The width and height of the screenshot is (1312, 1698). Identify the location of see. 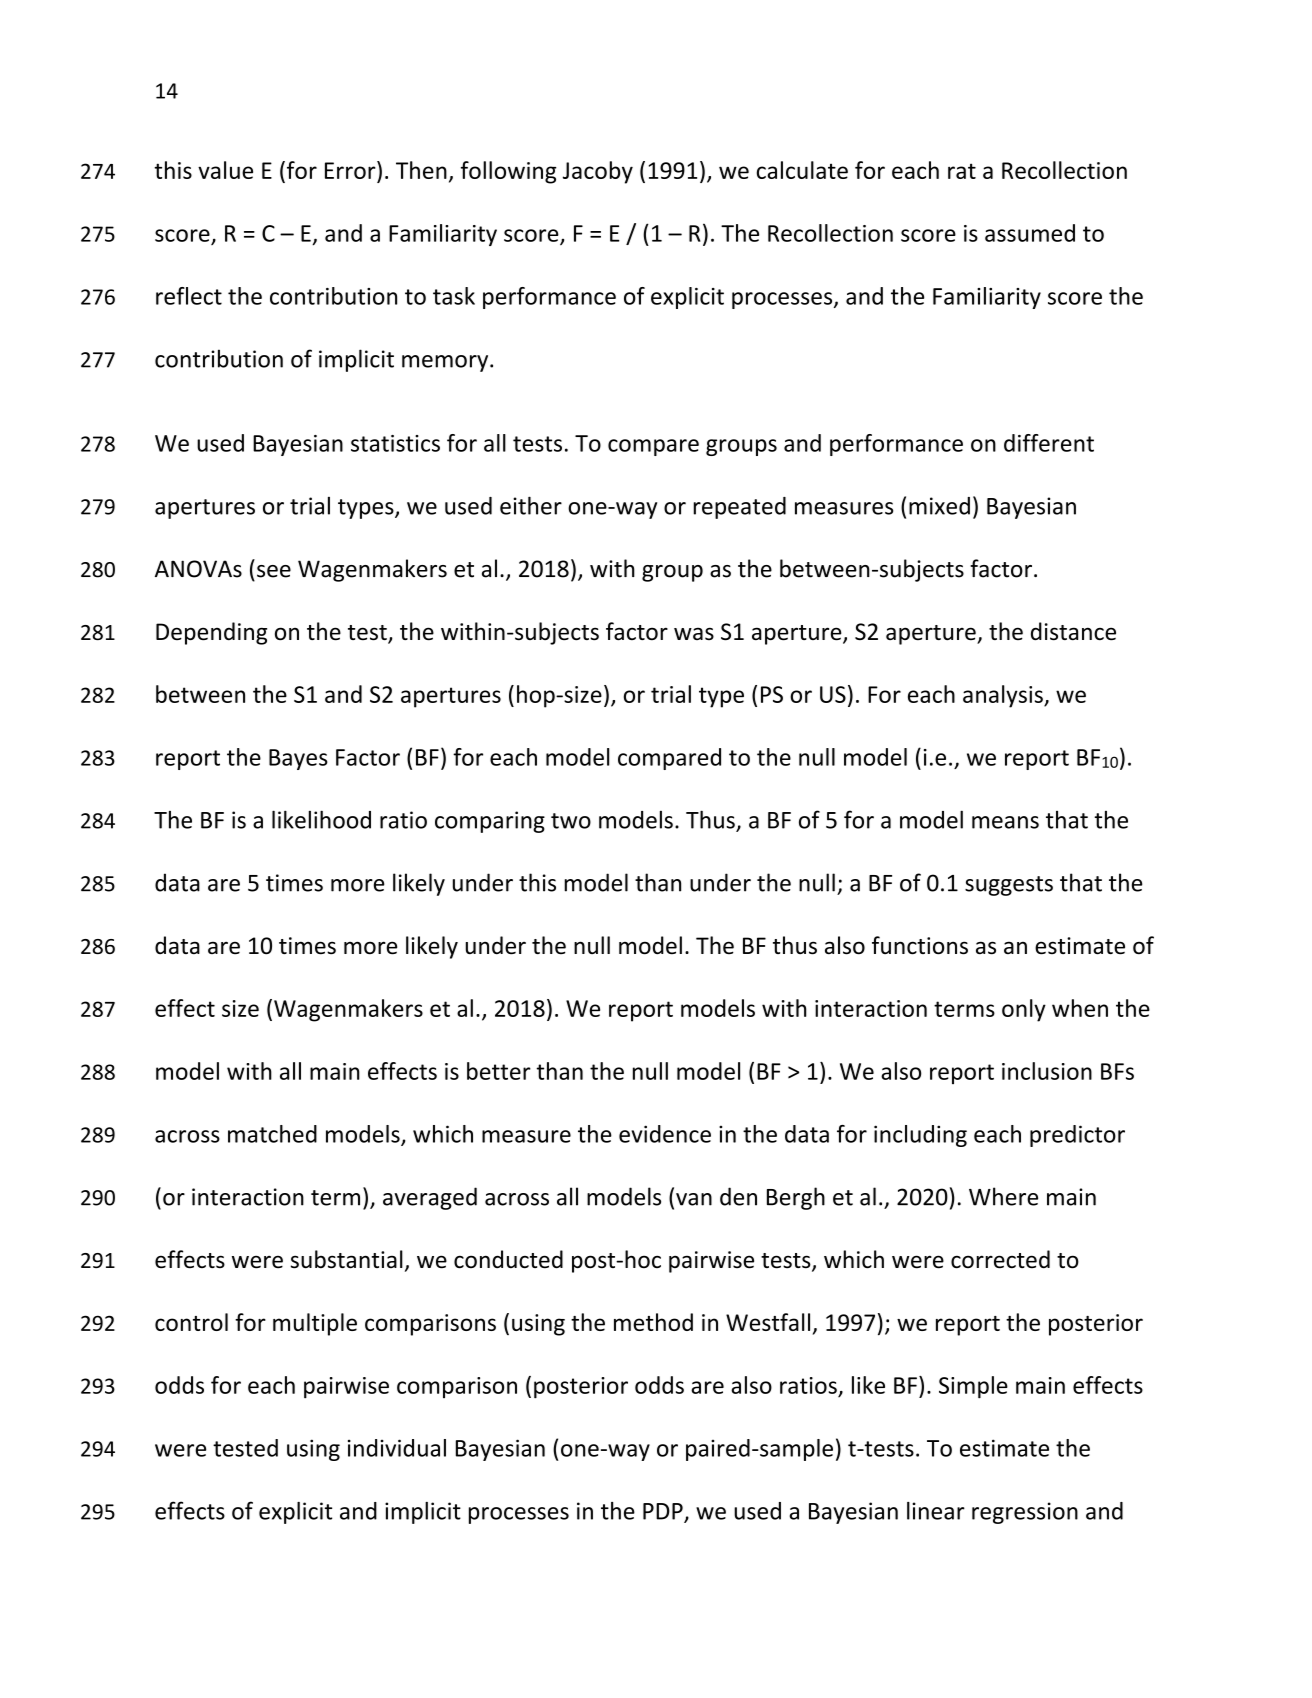
(274, 571).
